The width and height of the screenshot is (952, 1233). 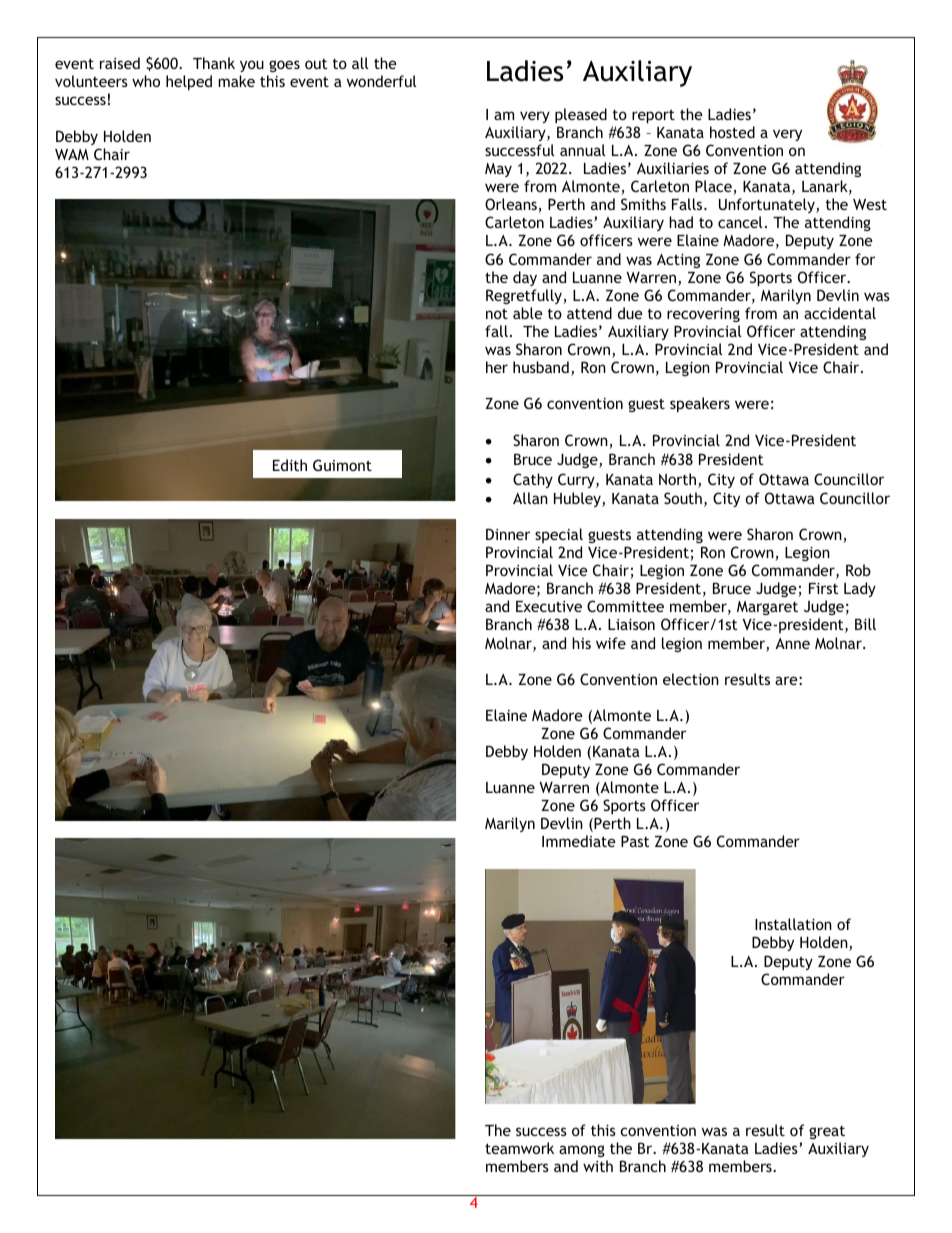 What do you see at coordinates (519, 1148) in the screenshot?
I see `teamwork` at bounding box center [519, 1148].
